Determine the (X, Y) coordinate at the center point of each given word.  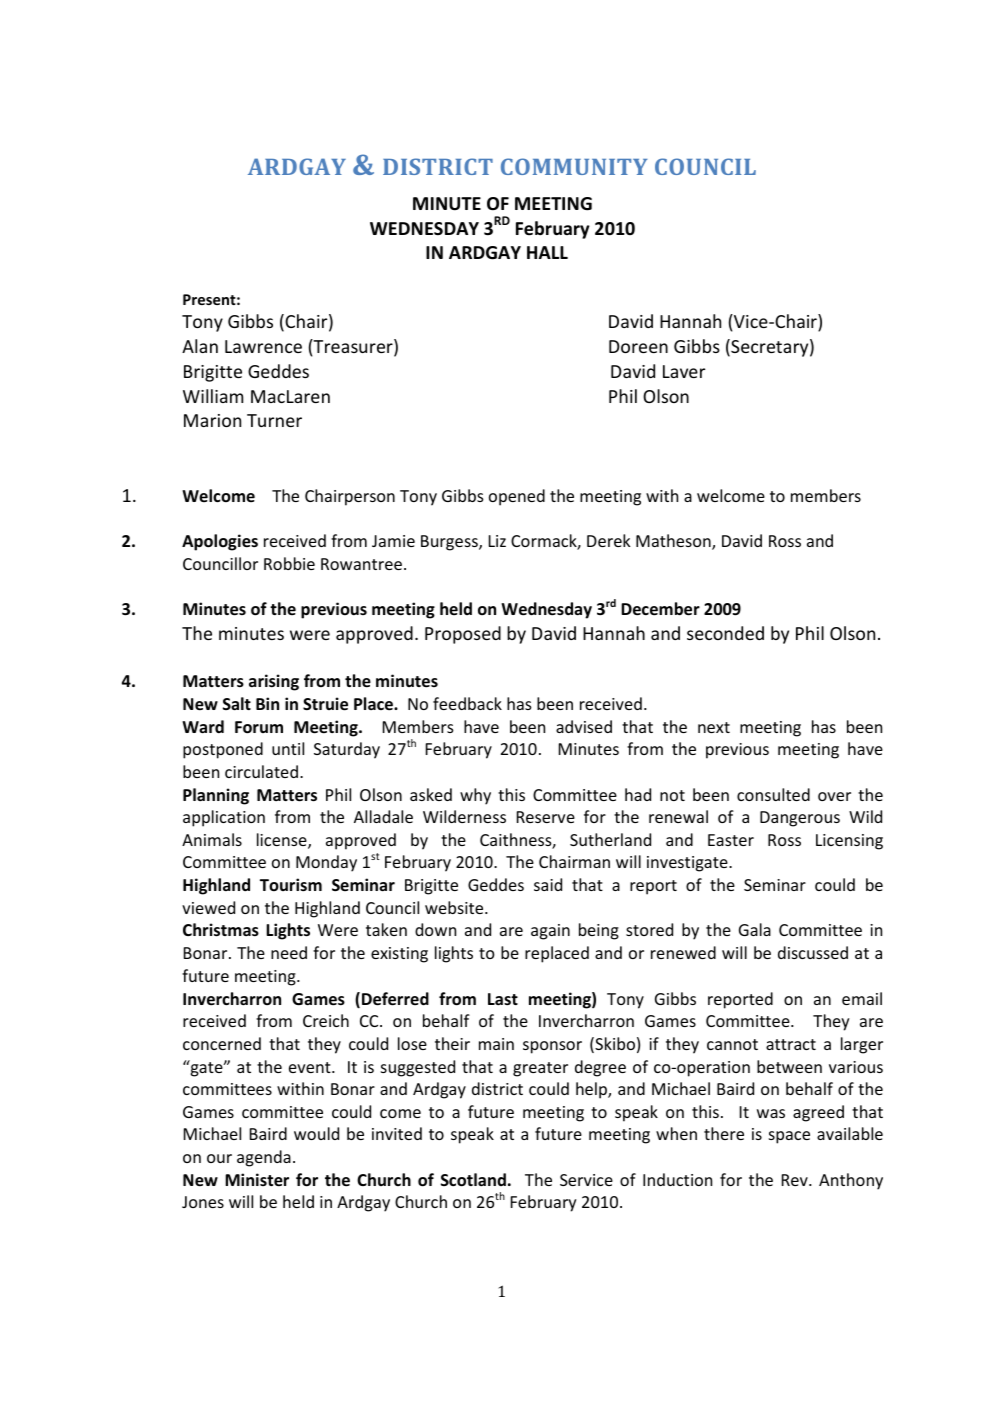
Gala (755, 929)
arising (274, 682)
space (789, 1137)
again (550, 932)
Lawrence (263, 346)
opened (517, 497)
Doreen (638, 346)
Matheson (674, 542)
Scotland (473, 1180)
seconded (725, 633)
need (289, 952)
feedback (467, 703)
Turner (274, 420)
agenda (264, 1158)
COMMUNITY (574, 166)
